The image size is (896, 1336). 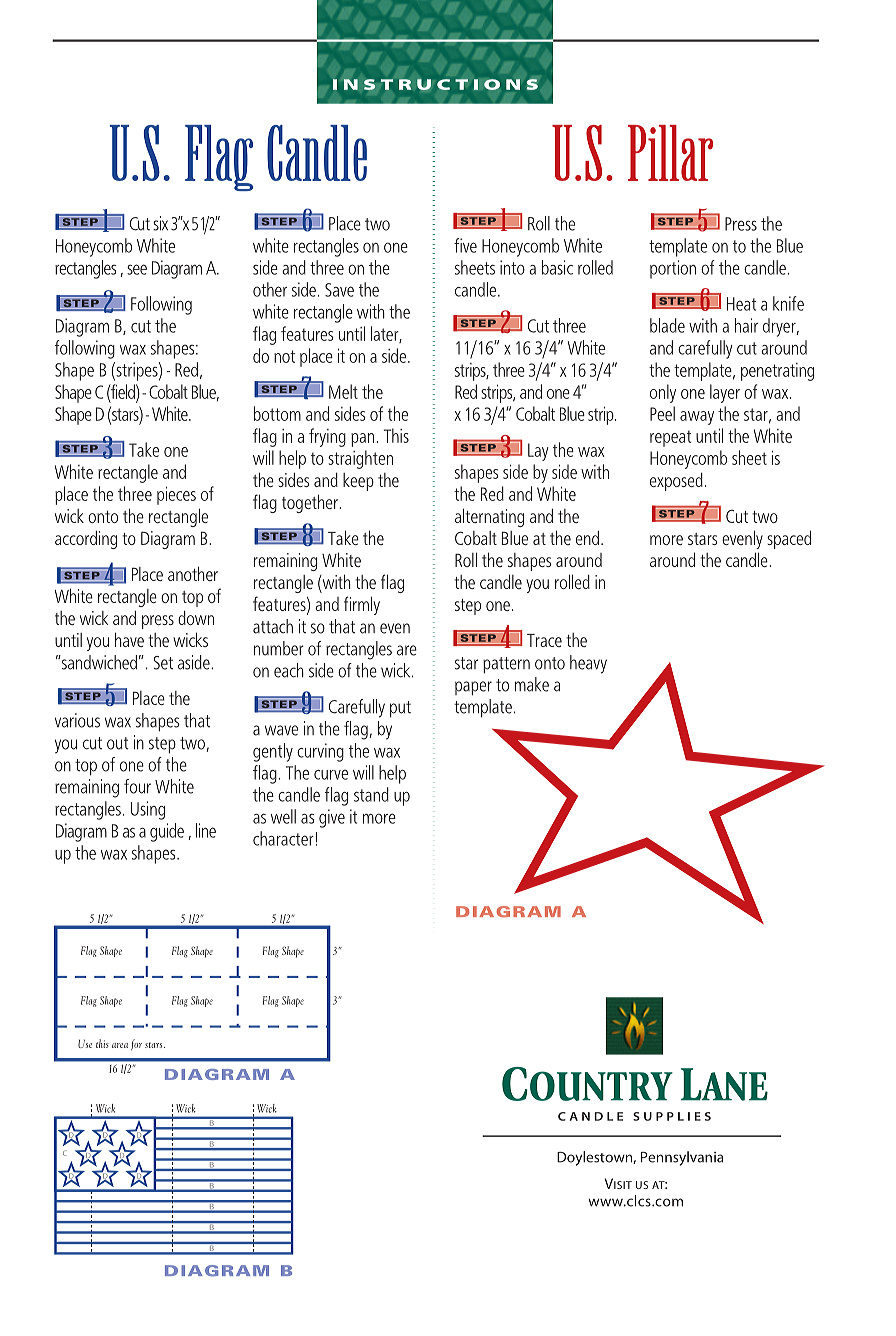 What do you see at coordinates (588, 664) in the screenshot?
I see `heavy` at bounding box center [588, 664].
